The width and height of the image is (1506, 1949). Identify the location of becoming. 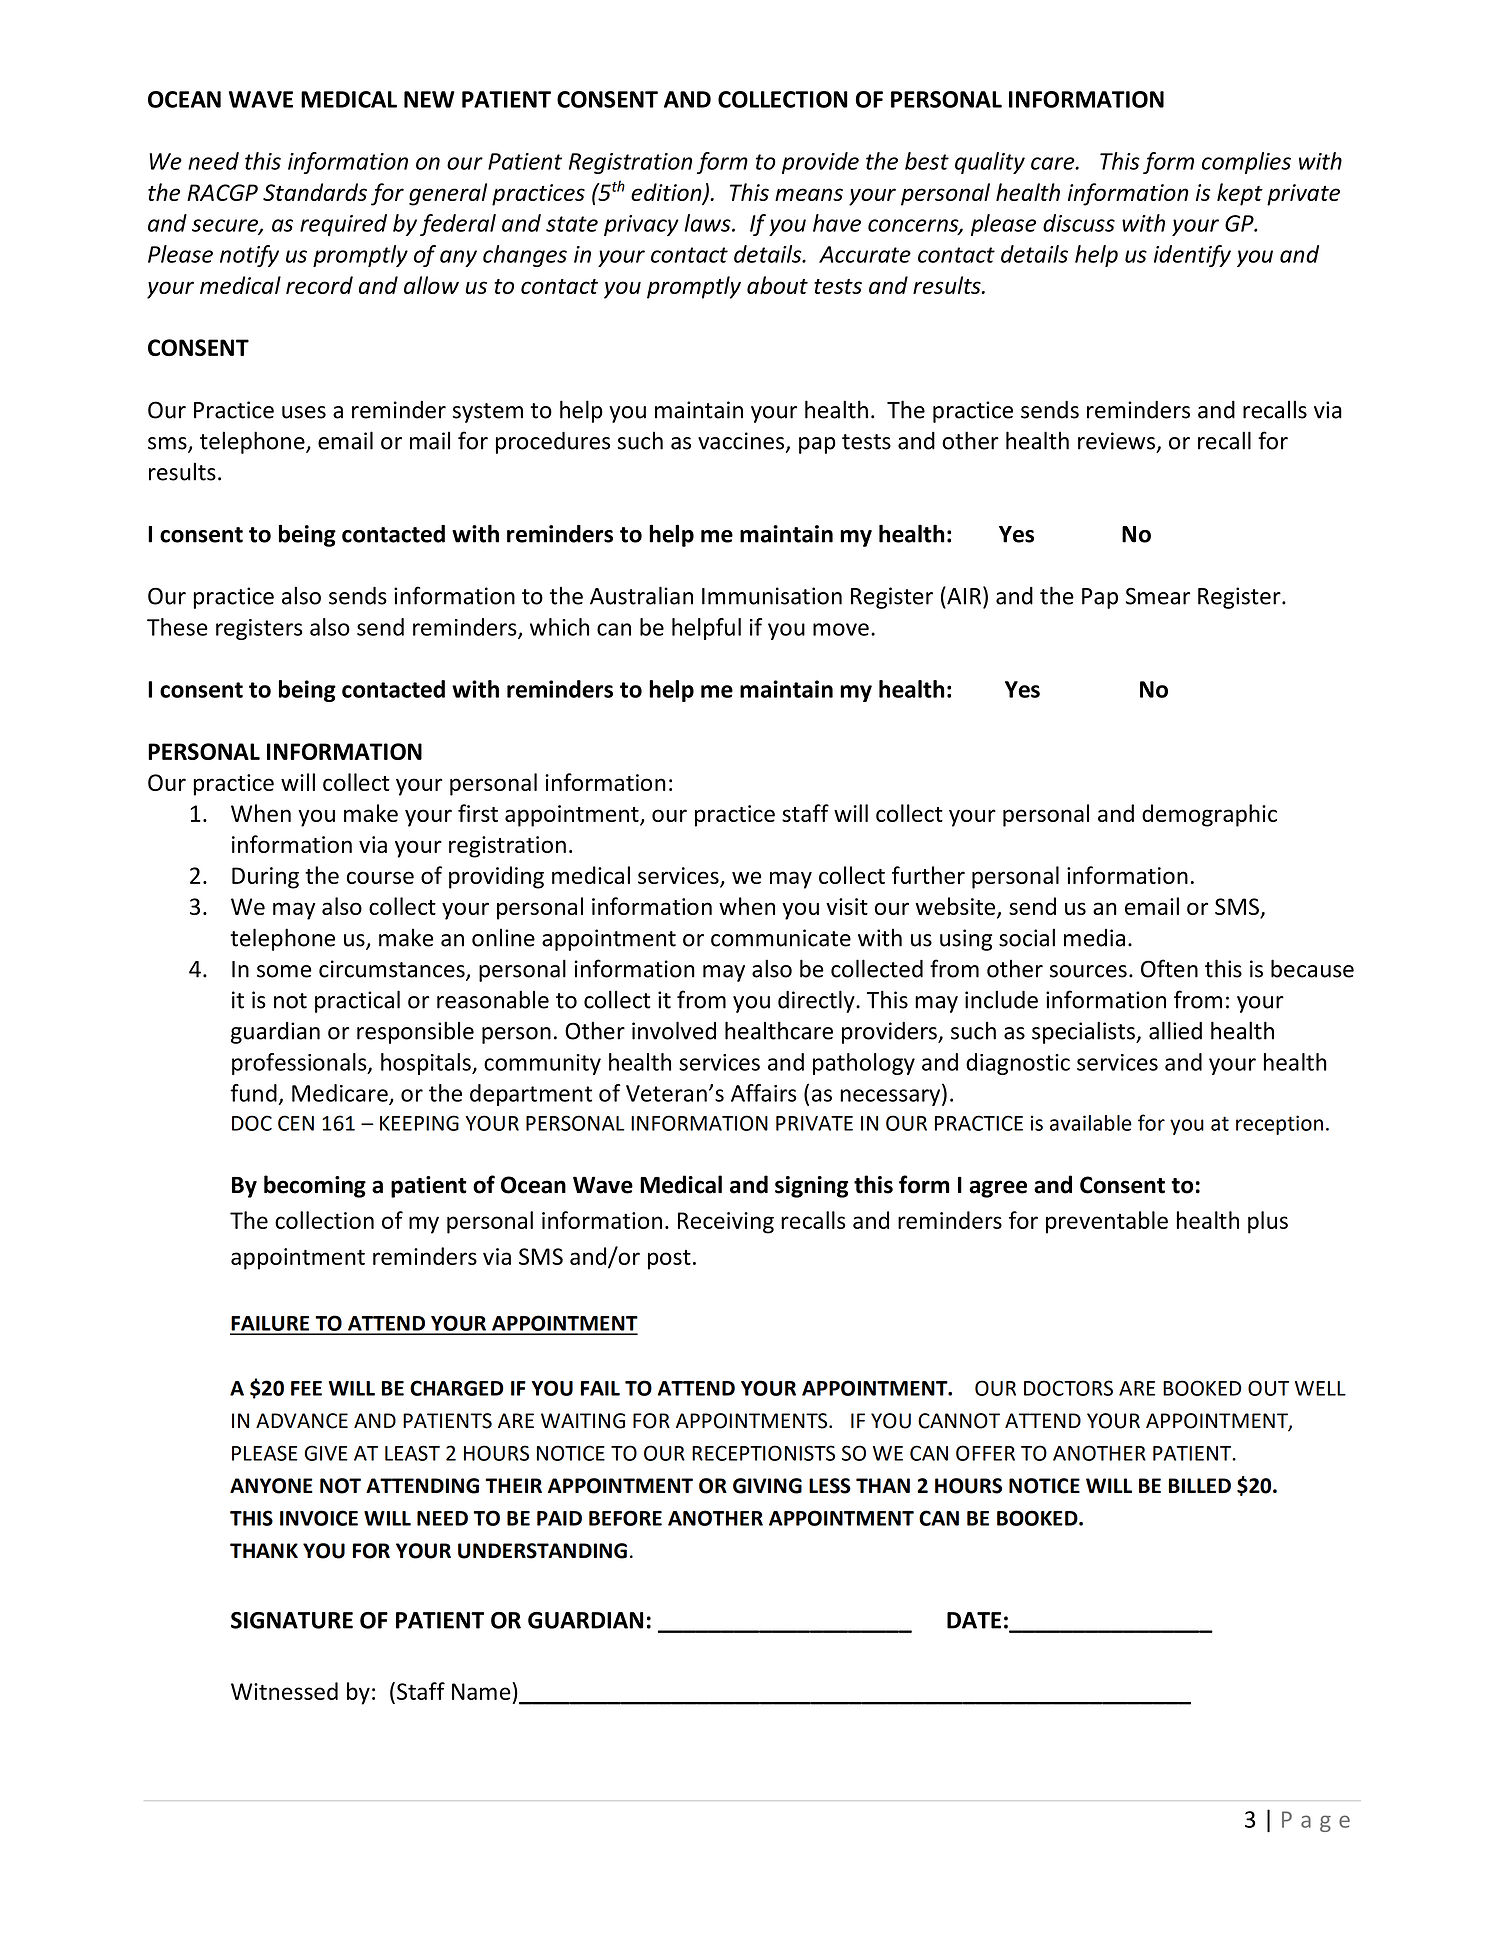
(315, 1186).
